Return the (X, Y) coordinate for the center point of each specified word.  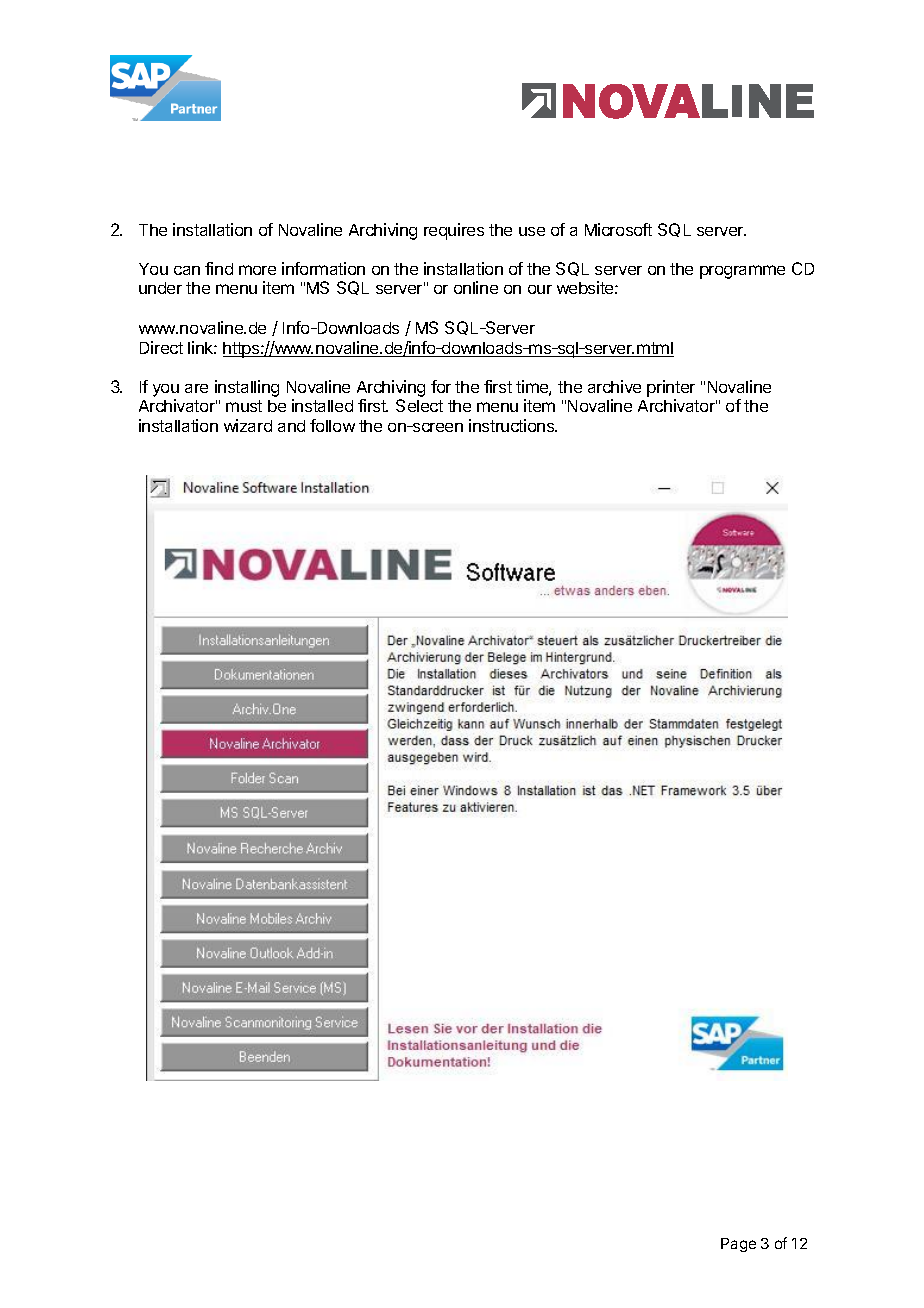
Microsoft (618, 229)
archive (614, 386)
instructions (513, 425)
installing (247, 388)
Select (419, 405)
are (196, 388)
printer (671, 388)
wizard (248, 425)
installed (322, 405)
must (244, 406)
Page (738, 1245)
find (219, 268)
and (291, 426)
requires (454, 231)
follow (332, 425)
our (540, 289)
